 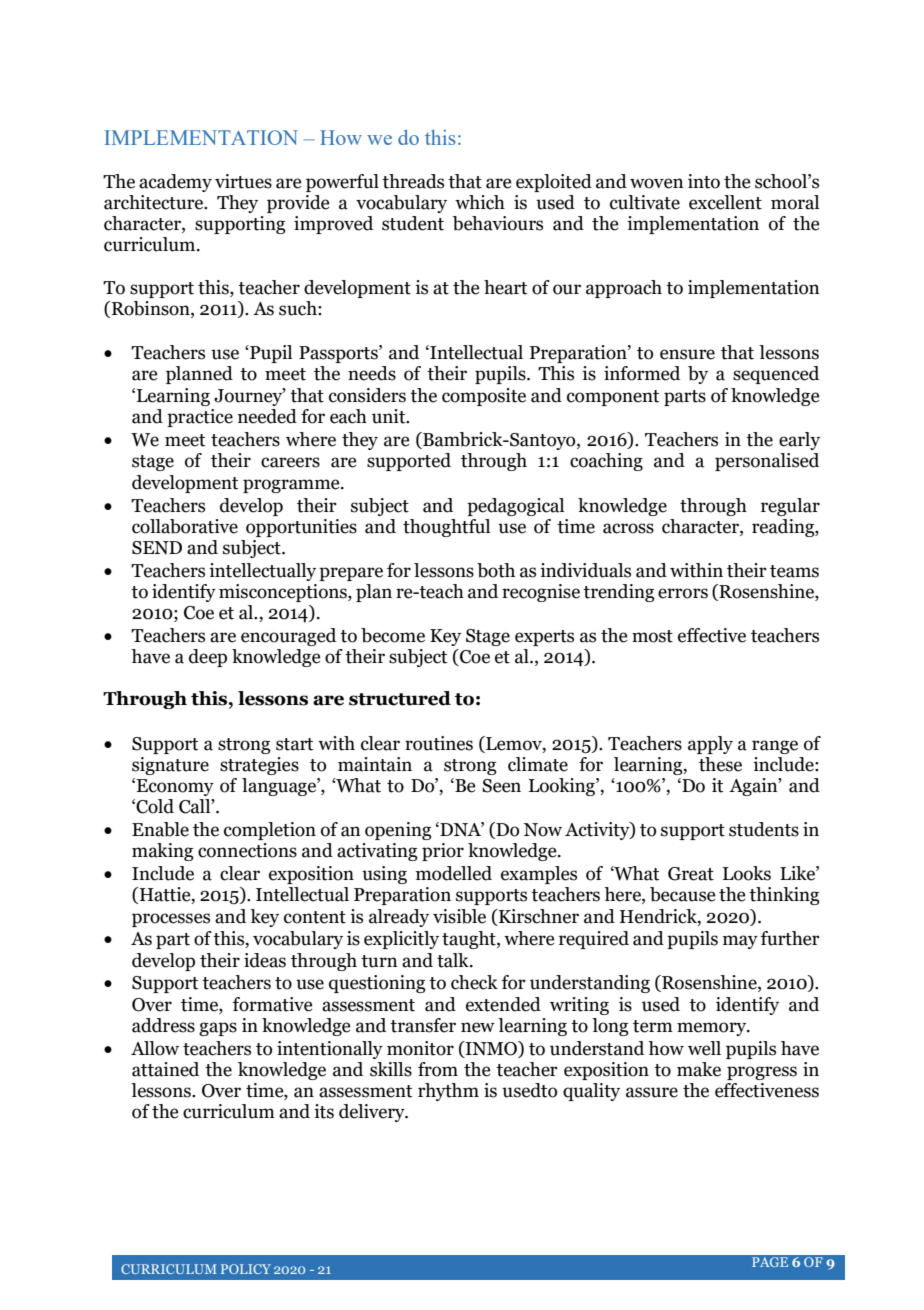 What do you see at coordinates (683, 593) in the screenshot?
I see `errors` at bounding box center [683, 593].
